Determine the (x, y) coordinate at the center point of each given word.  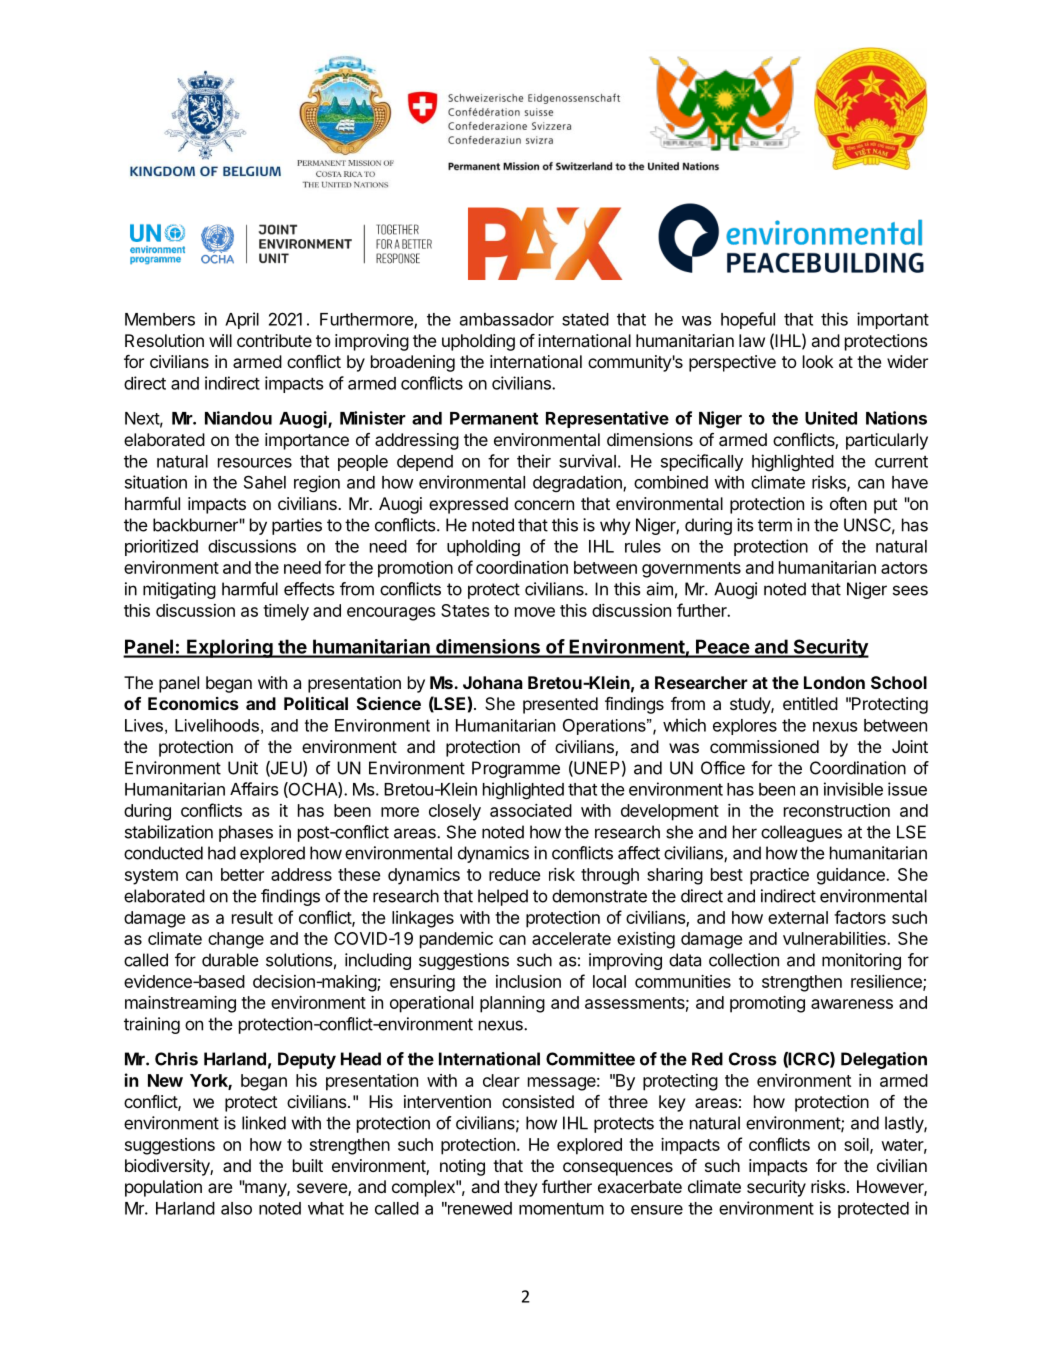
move (535, 612)
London (834, 682)
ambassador (507, 319)
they (521, 1188)
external (798, 917)
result (252, 917)
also (236, 1208)
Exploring (230, 648)
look (818, 361)
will (220, 340)
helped (503, 897)
